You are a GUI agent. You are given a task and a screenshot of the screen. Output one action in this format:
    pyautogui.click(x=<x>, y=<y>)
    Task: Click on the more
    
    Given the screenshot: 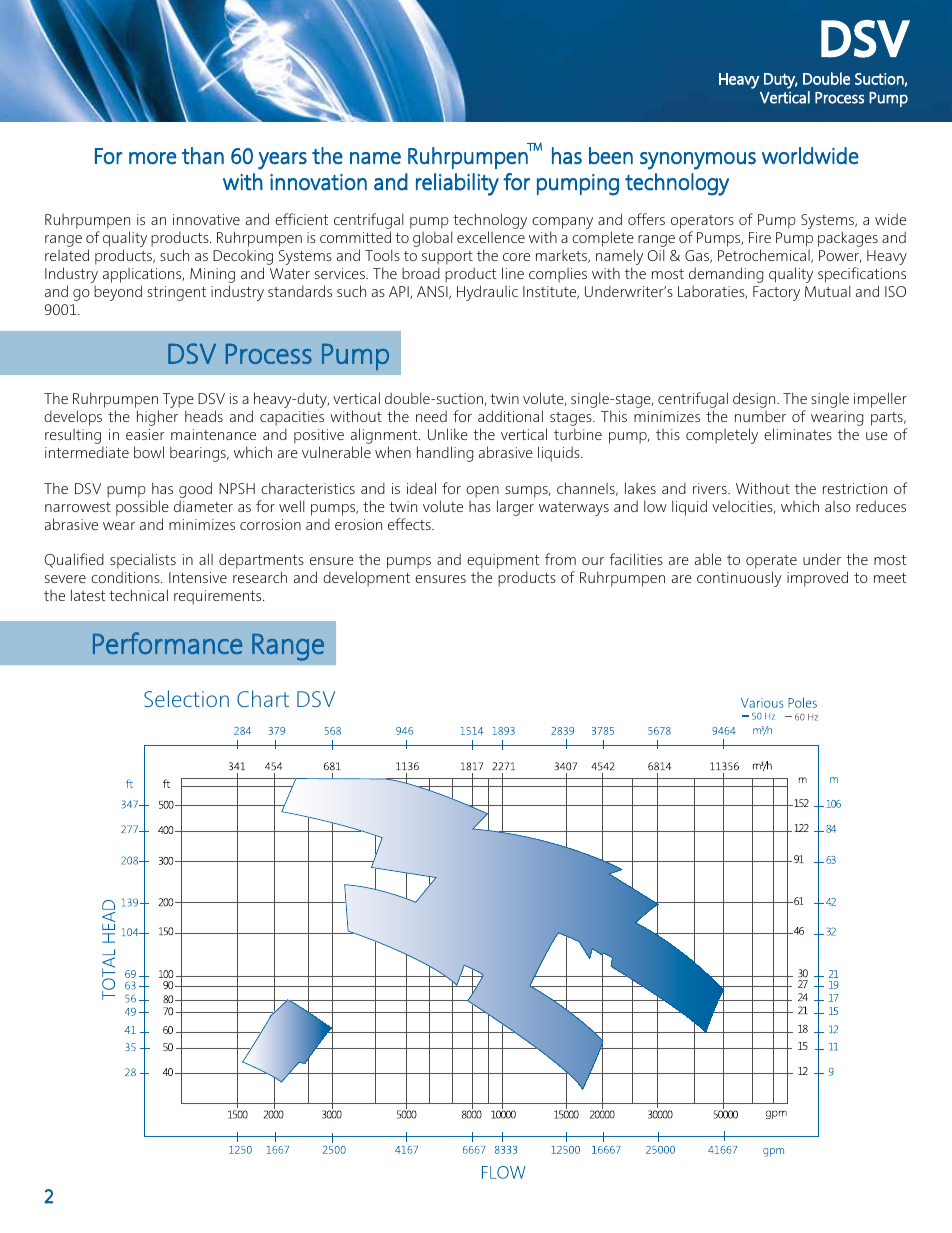 What is the action you would take?
    pyautogui.click(x=153, y=158)
